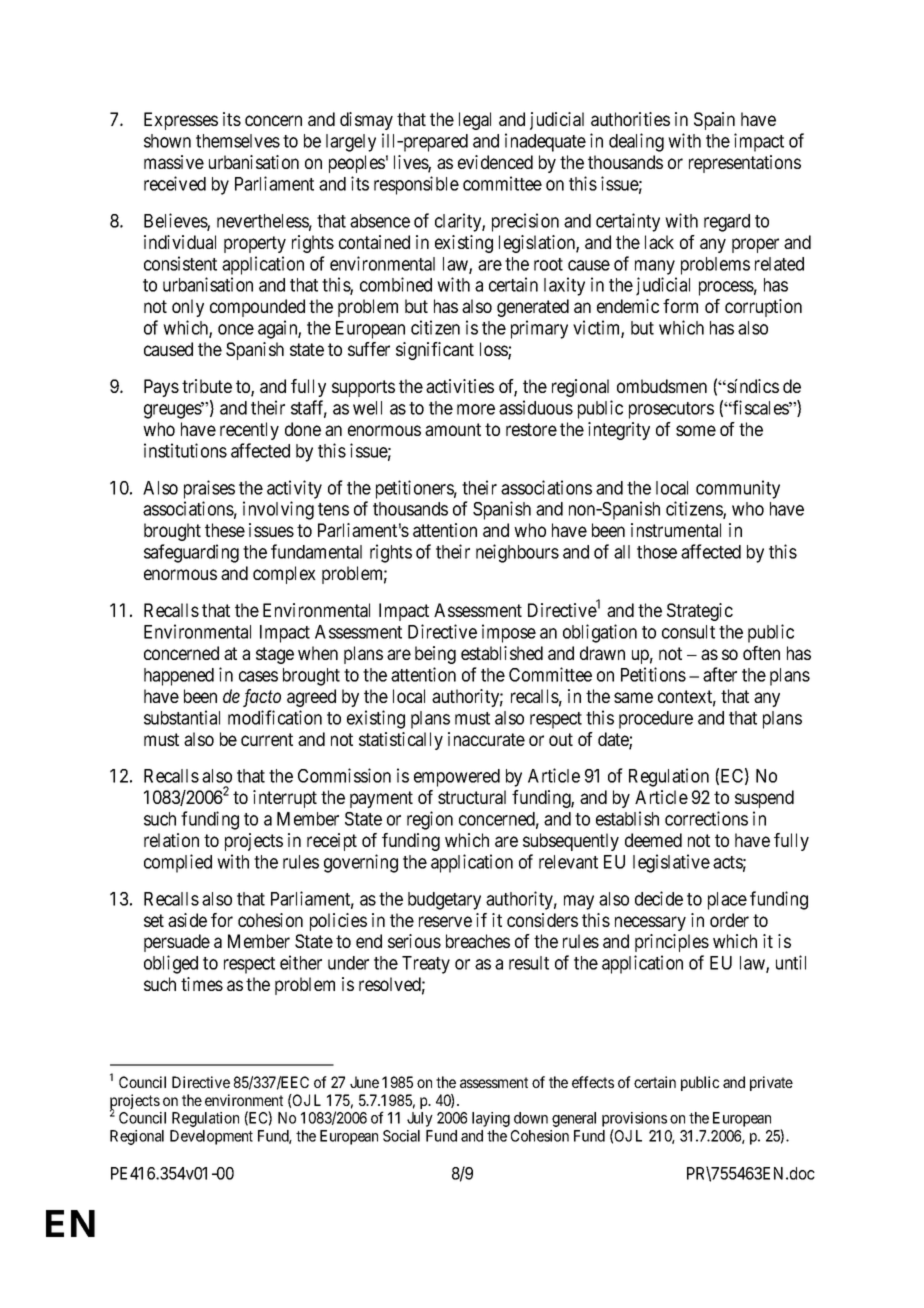 The image size is (924, 1308). What do you see at coordinates (275, 655) in the image?
I see `stage` at bounding box center [275, 655].
